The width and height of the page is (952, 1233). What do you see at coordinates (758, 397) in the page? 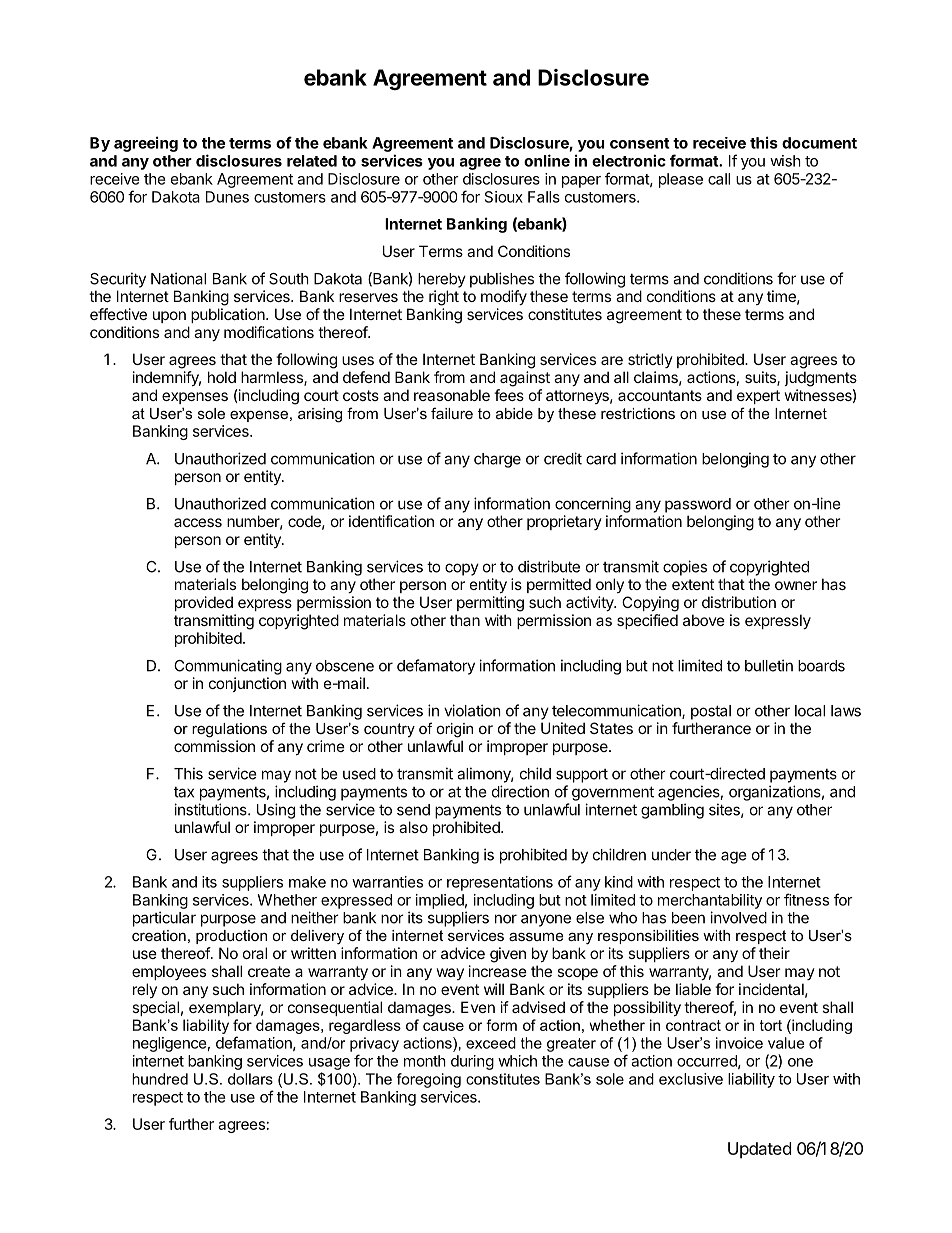
I see `expert` at bounding box center [758, 397].
